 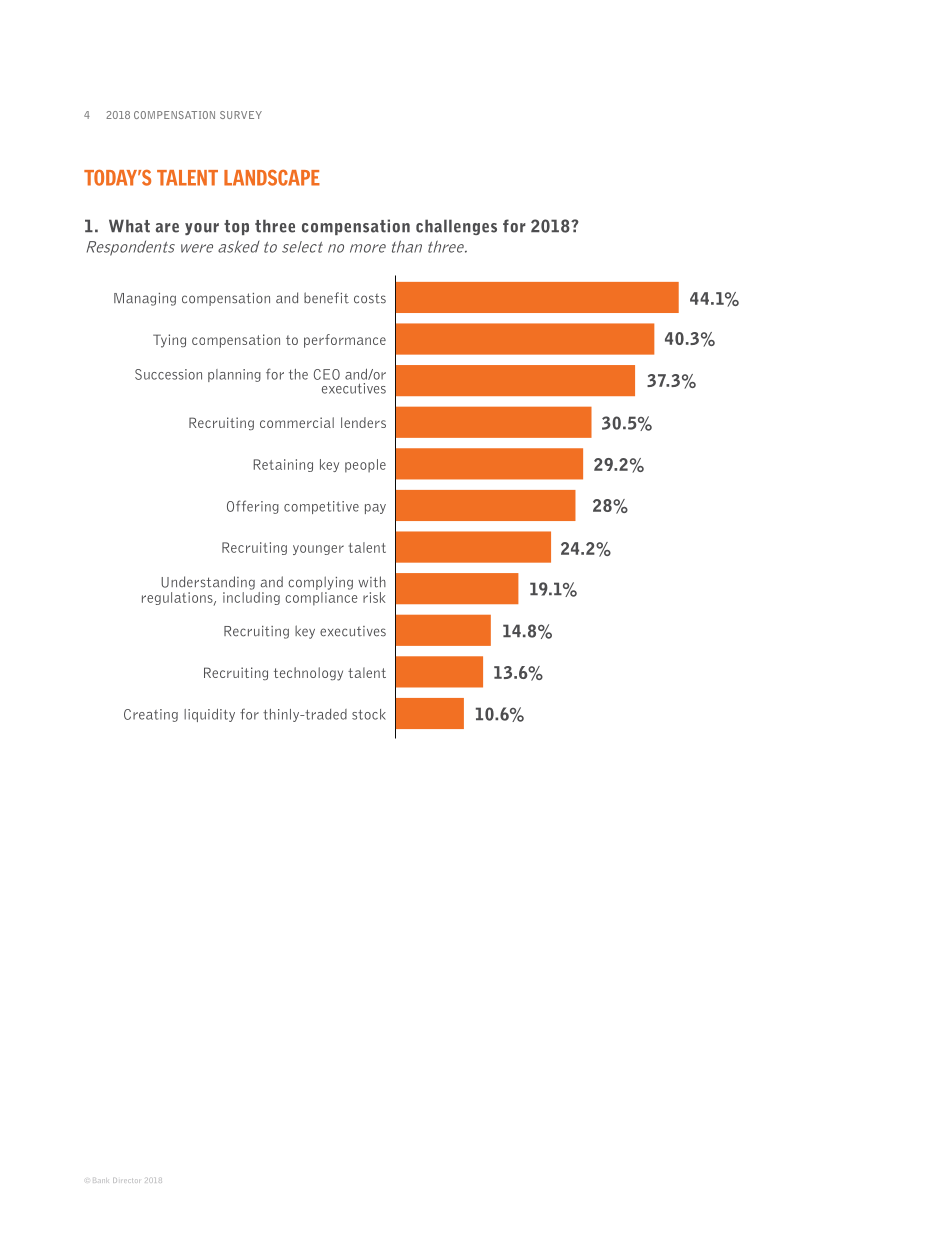 I want to click on Creating, so click(x=151, y=715).
